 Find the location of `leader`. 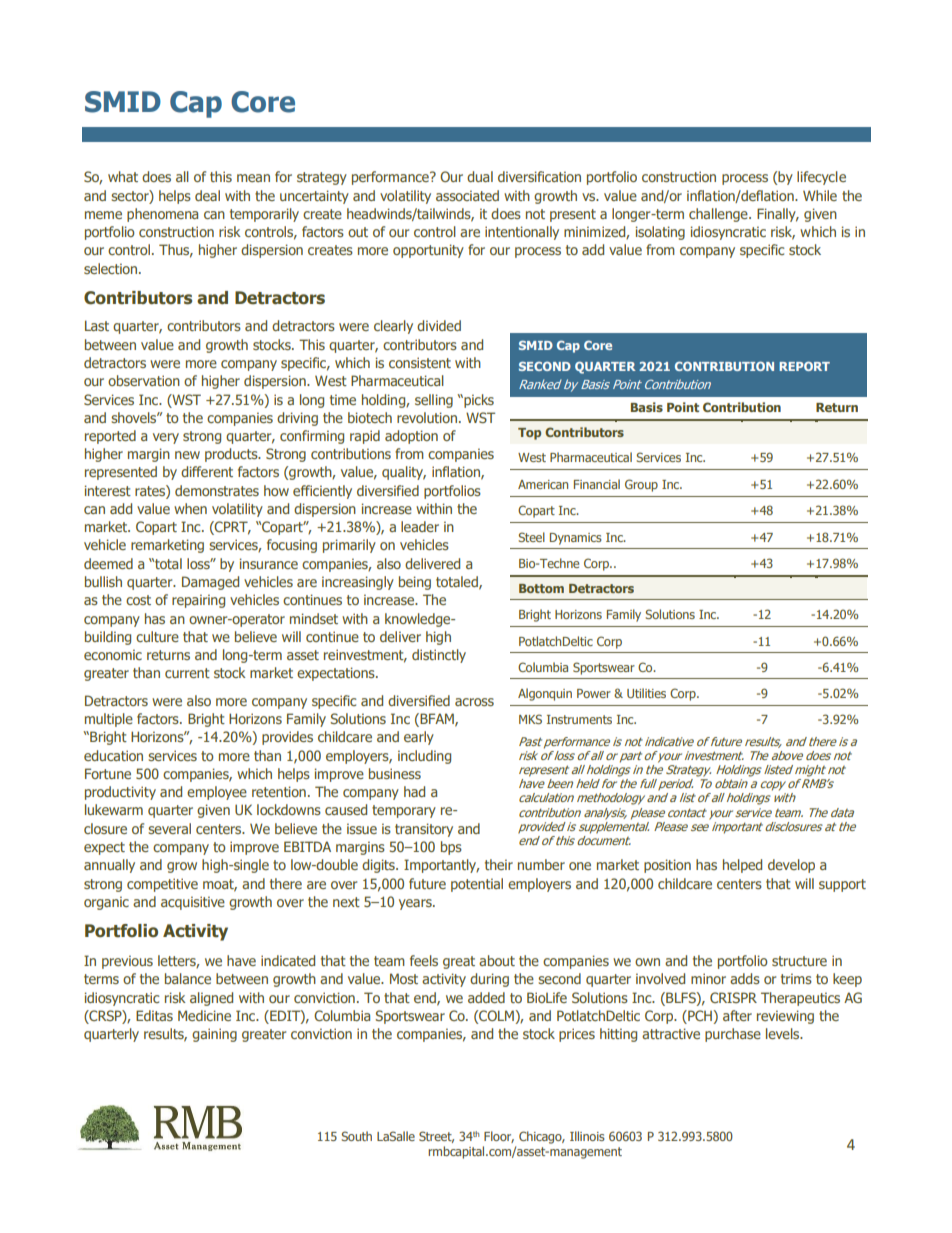

leader is located at coordinates (420, 526).
